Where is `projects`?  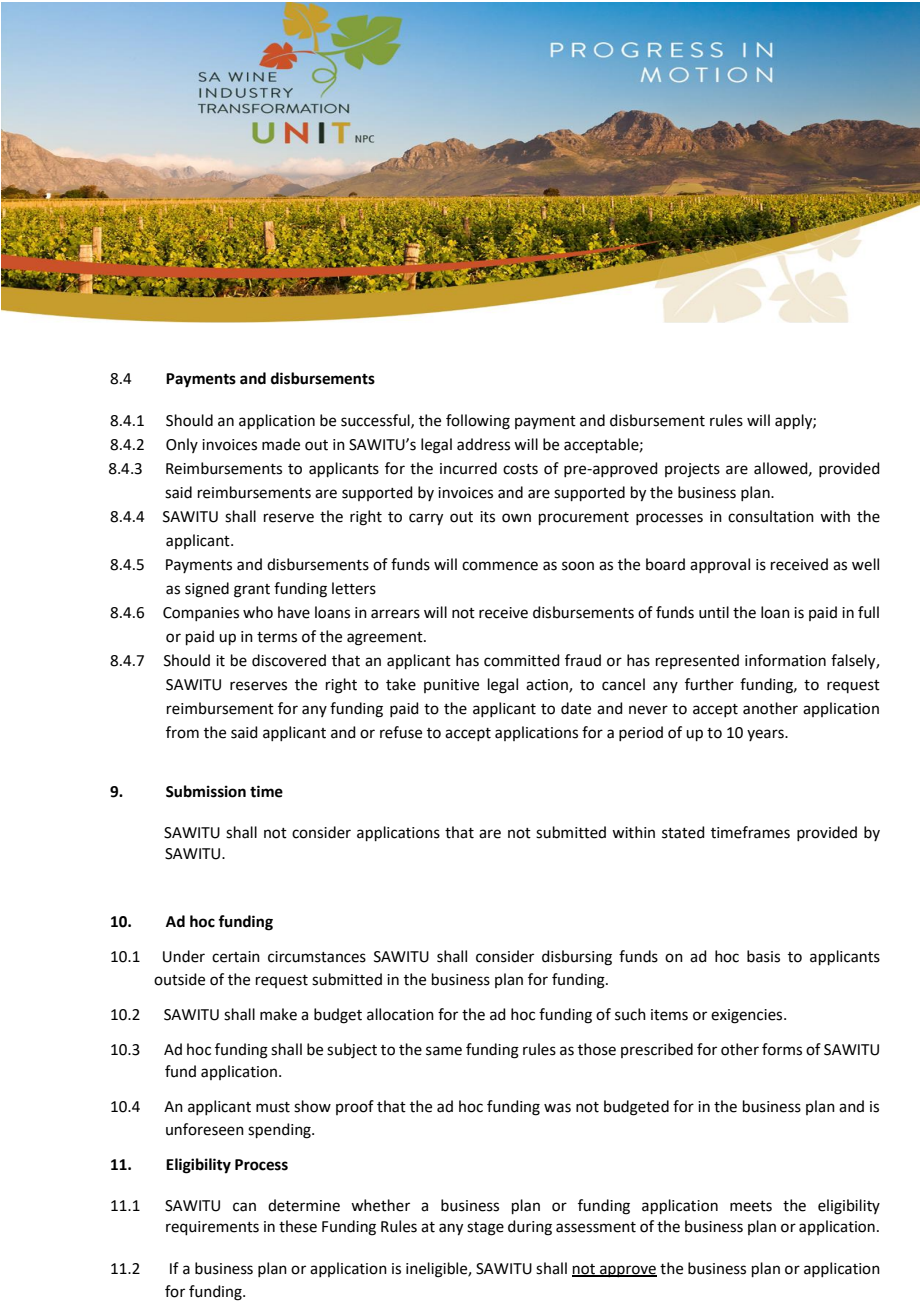 projects is located at coordinates (692, 470).
